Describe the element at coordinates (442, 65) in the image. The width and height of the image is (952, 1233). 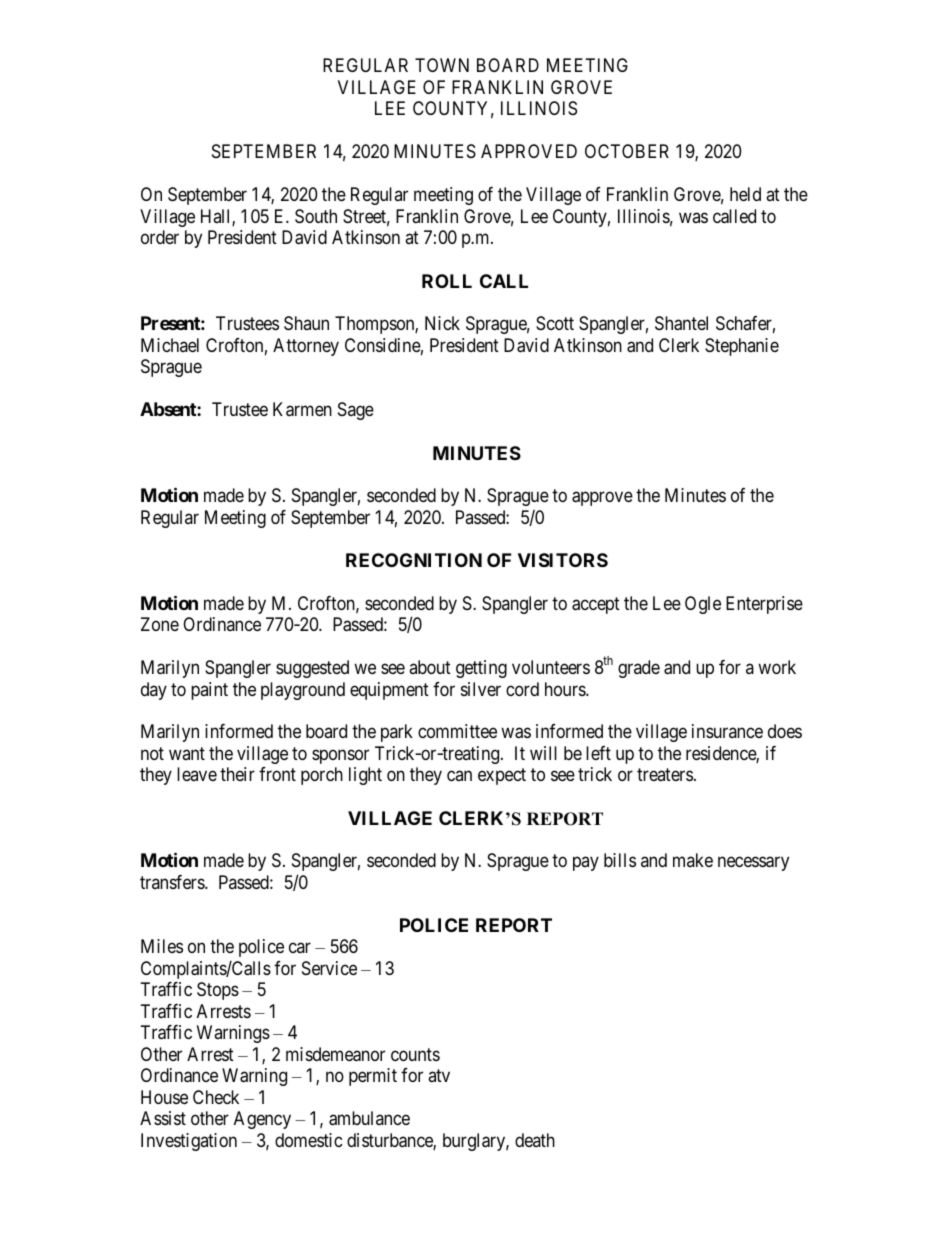
I see `TOWN` at that location.
